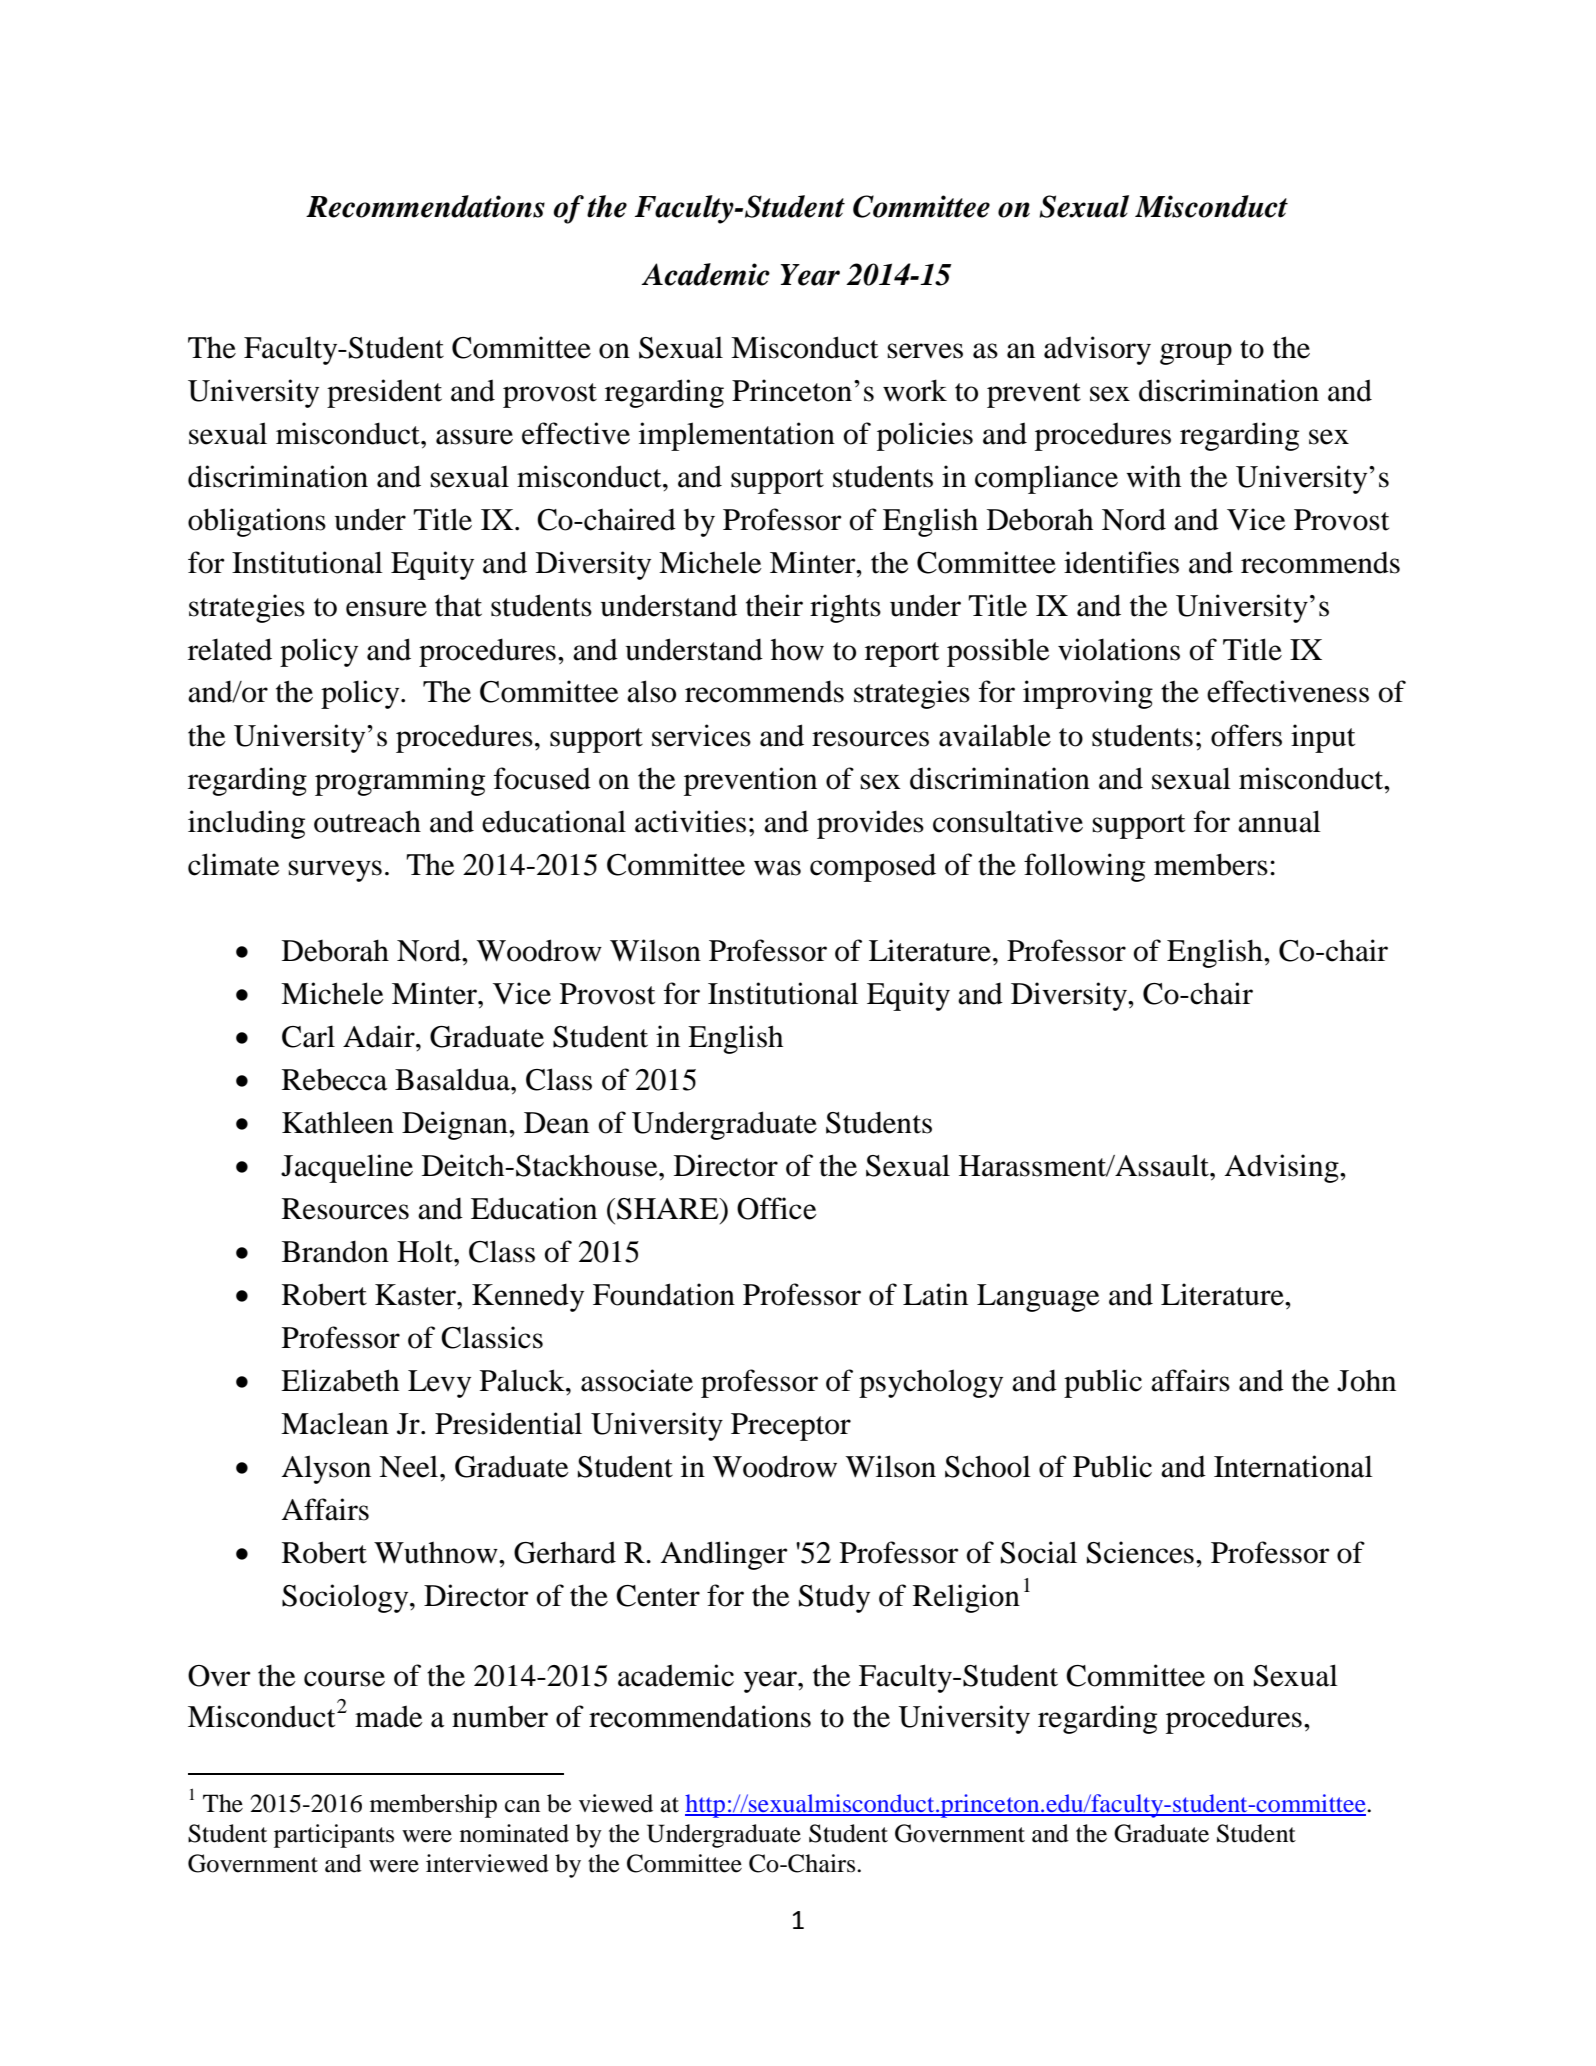 The image size is (1596, 2066). What do you see at coordinates (777, 868) in the document?
I see `was` at bounding box center [777, 868].
